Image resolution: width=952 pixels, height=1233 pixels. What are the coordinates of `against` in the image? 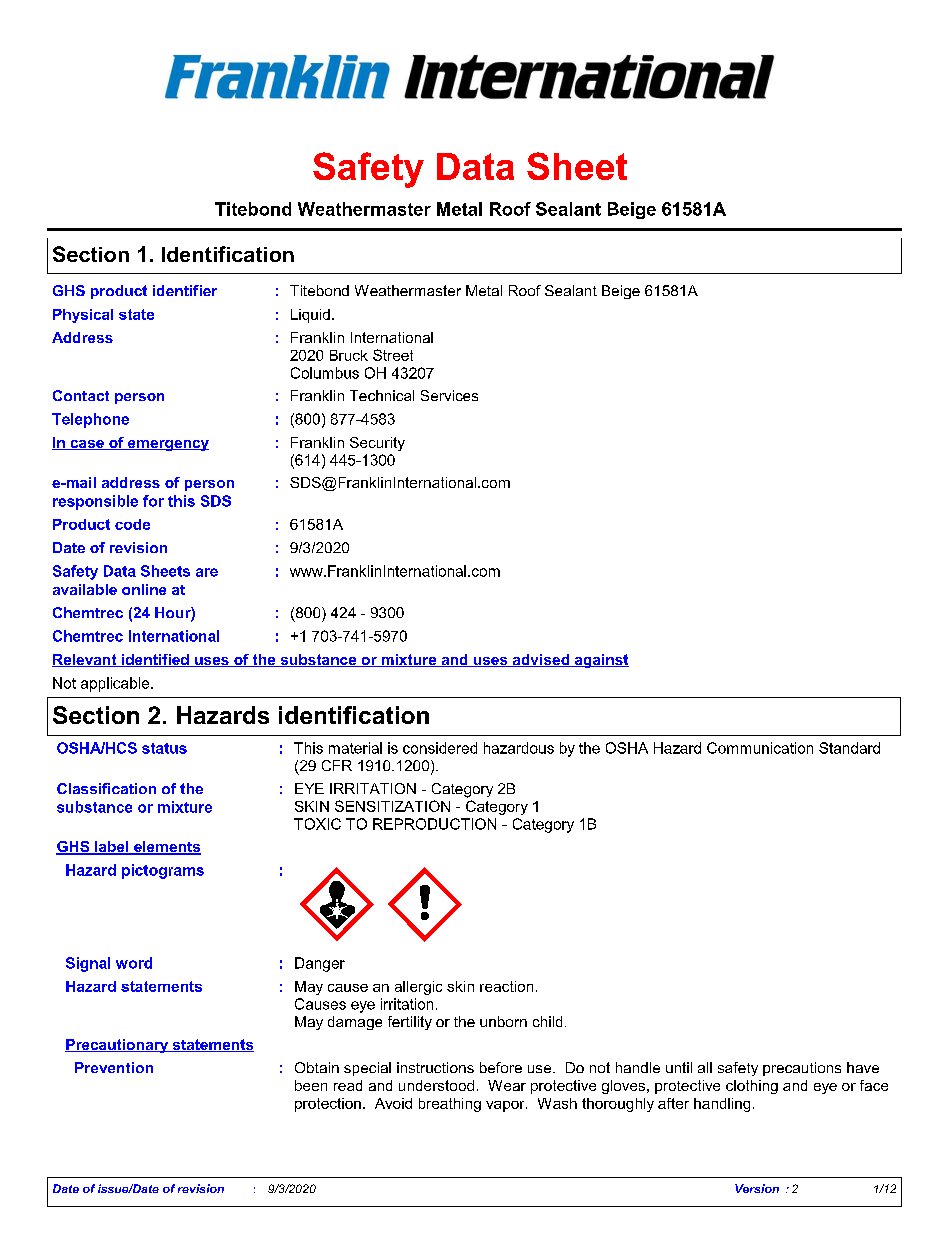 It's located at (600, 661).
